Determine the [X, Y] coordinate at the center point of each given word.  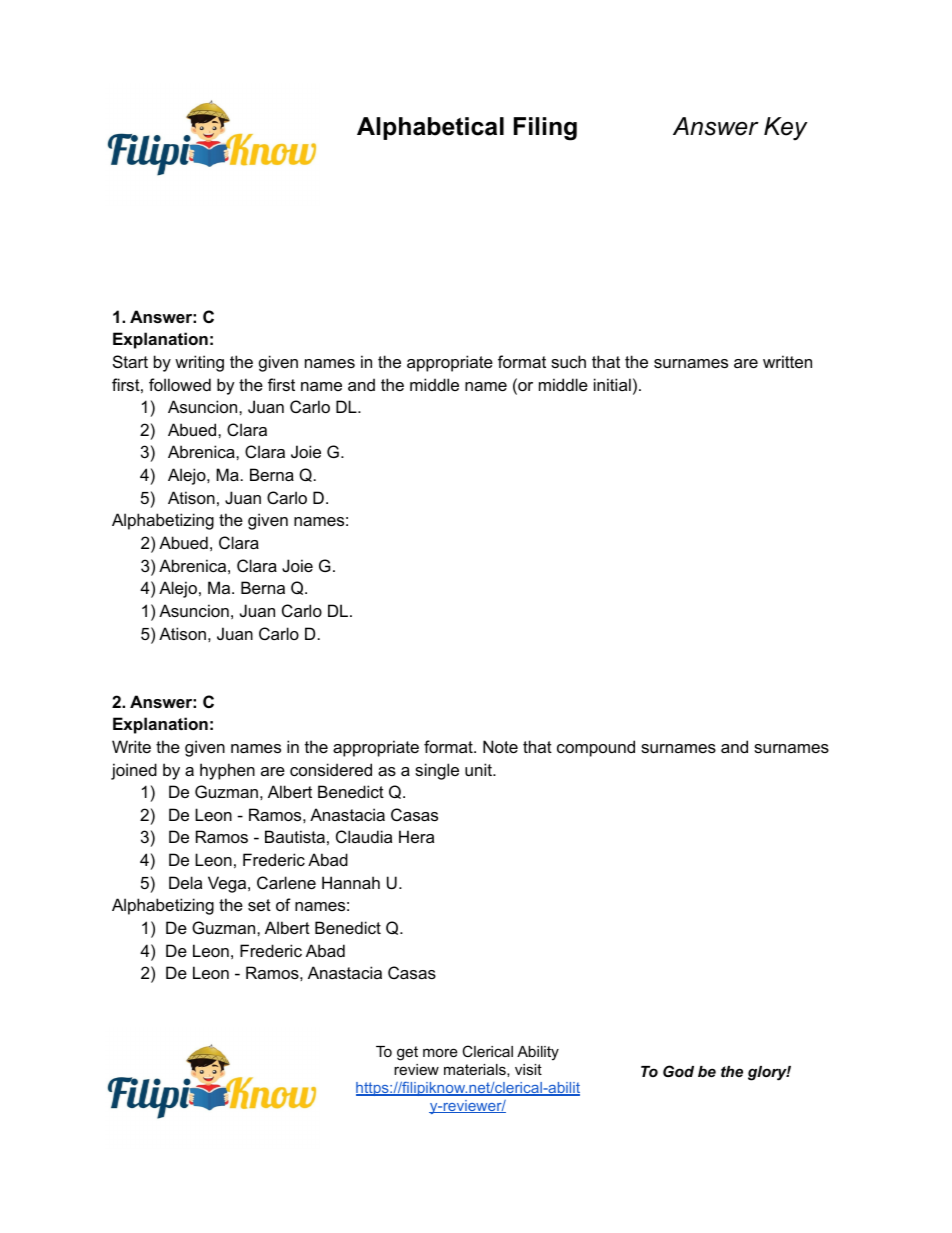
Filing [545, 129]
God [678, 1071]
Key [786, 129]
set [259, 905]
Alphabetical [430, 128]
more [440, 1052]
